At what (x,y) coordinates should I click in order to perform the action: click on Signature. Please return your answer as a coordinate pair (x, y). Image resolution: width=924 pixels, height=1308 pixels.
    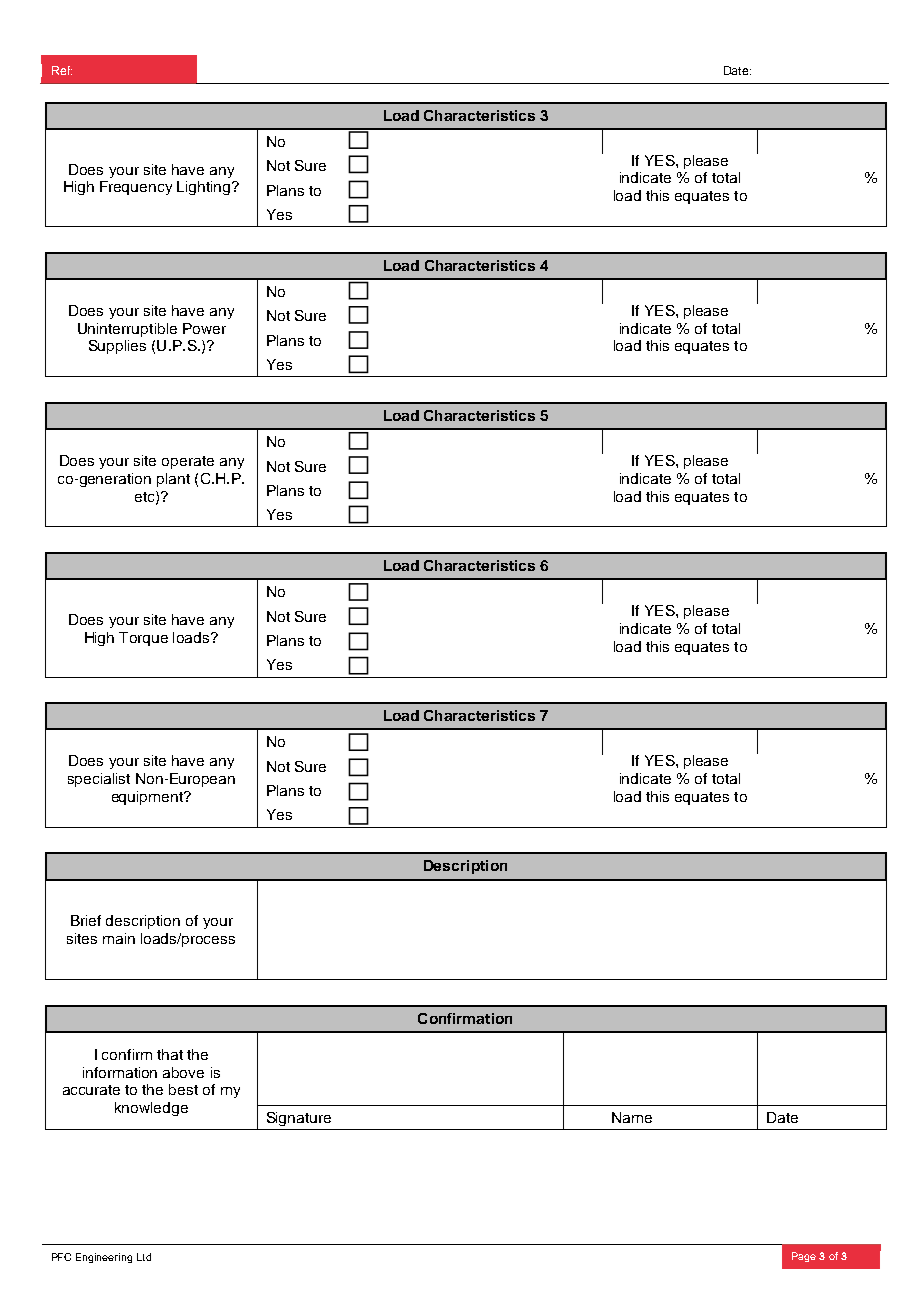
    Looking at the image, I should click on (299, 1119).
